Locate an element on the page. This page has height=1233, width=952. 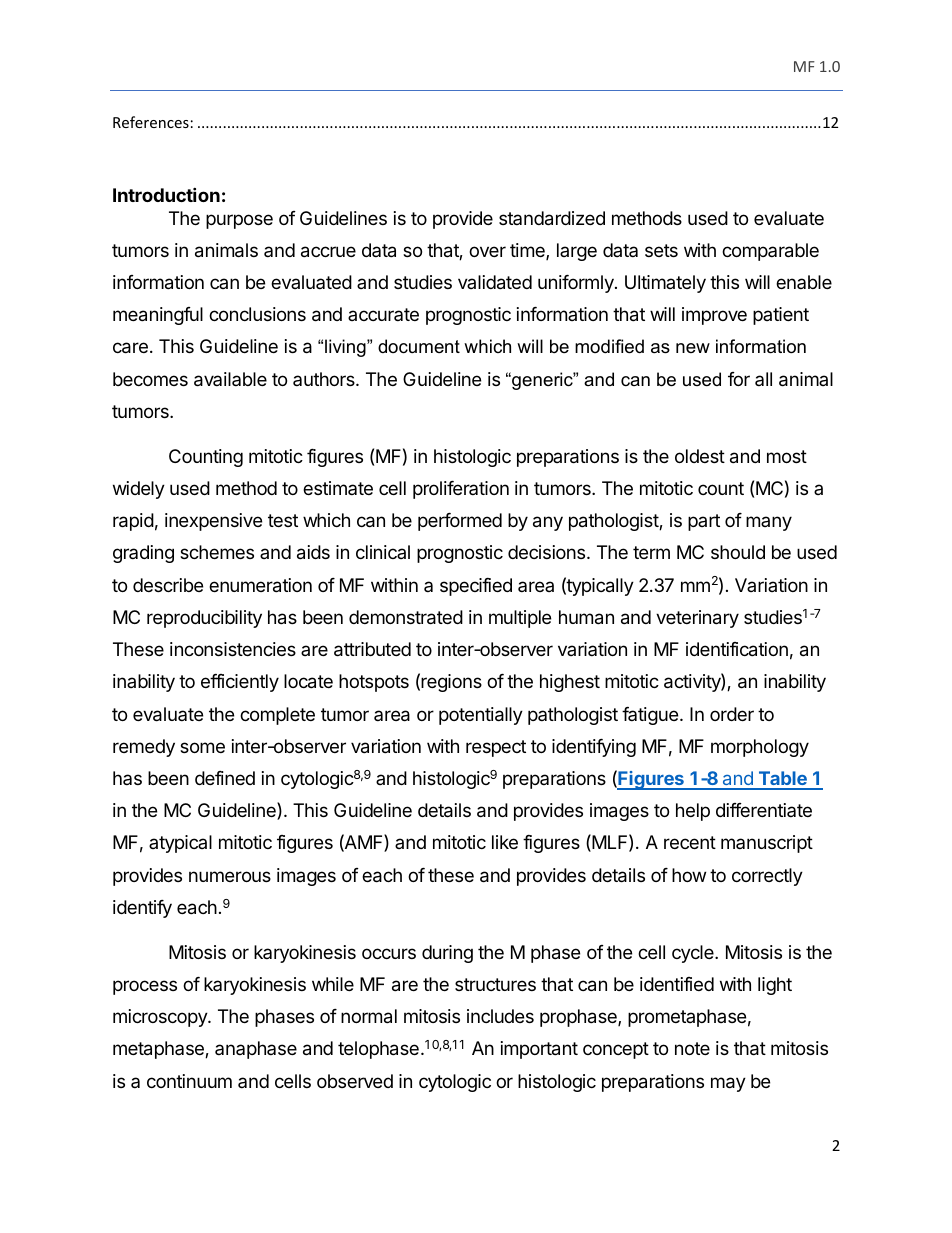
continuum is located at coordinates (189, 1081).
